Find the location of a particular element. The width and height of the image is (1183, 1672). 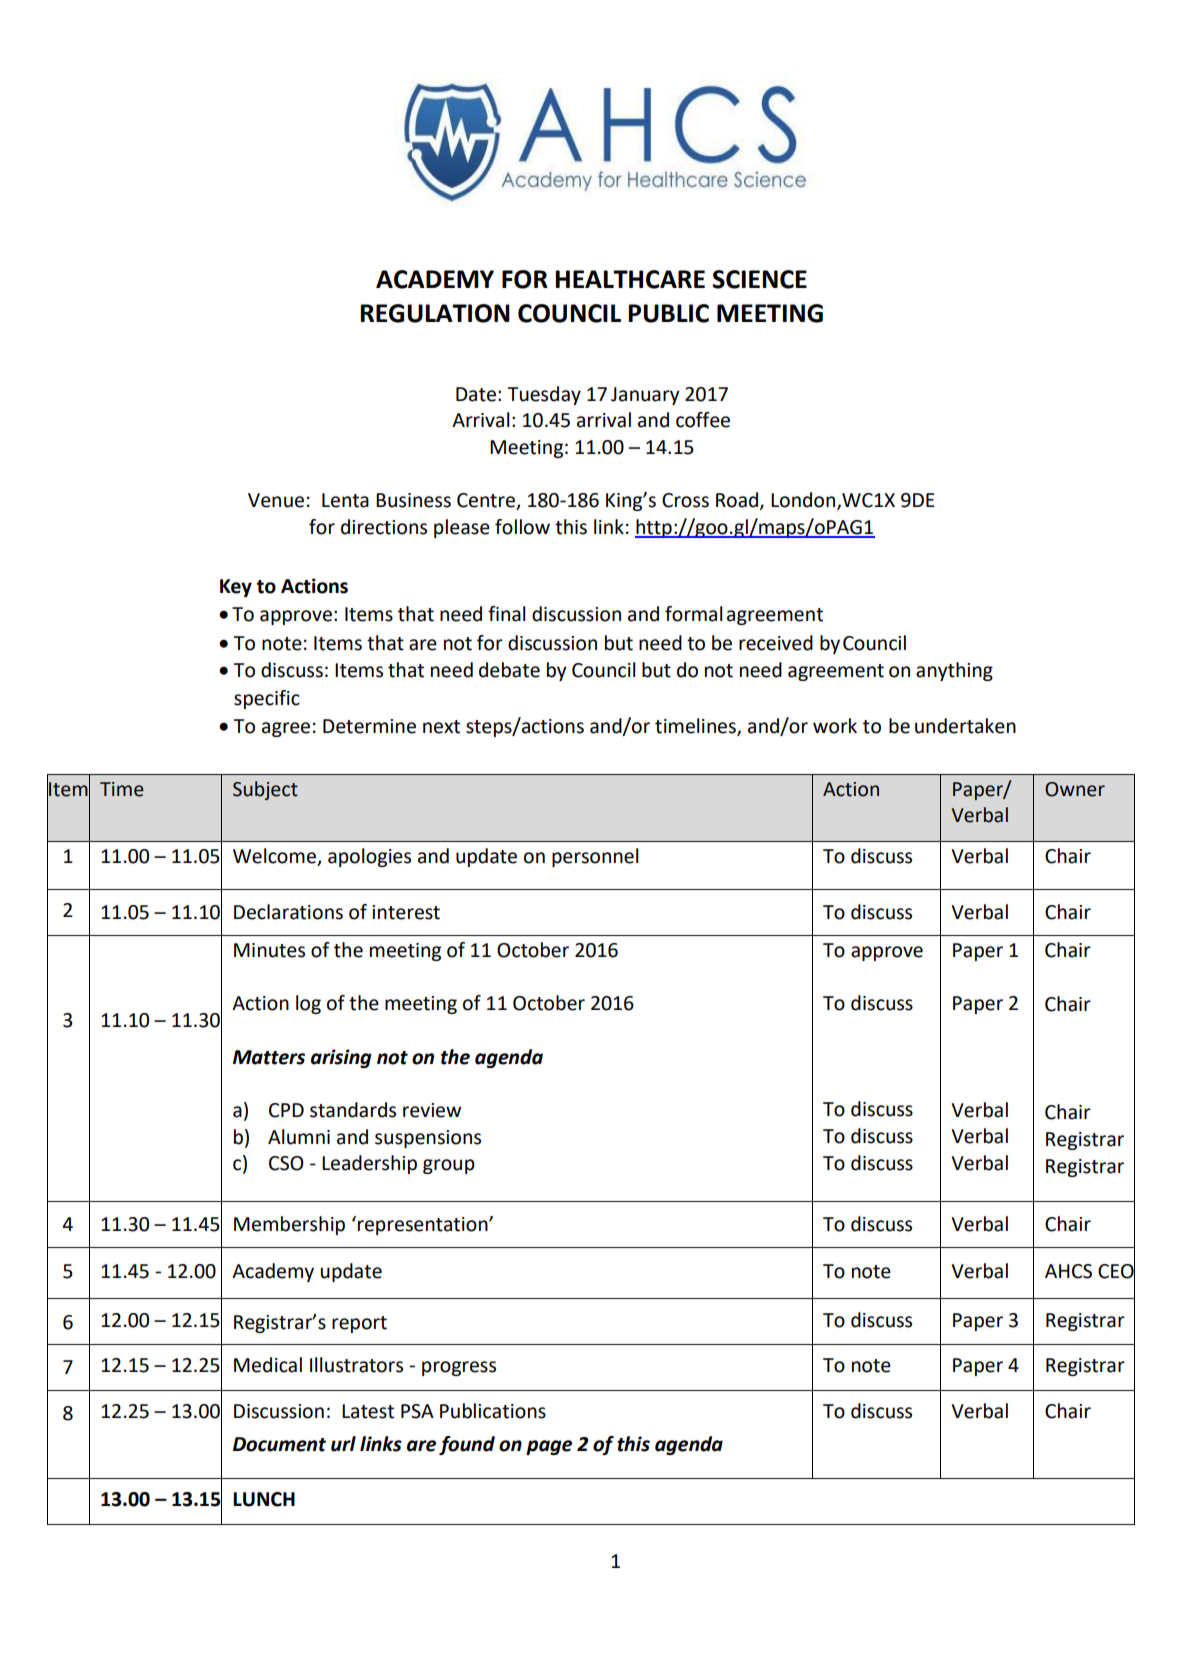

CEO is located at coordinates (1116, 1270).
